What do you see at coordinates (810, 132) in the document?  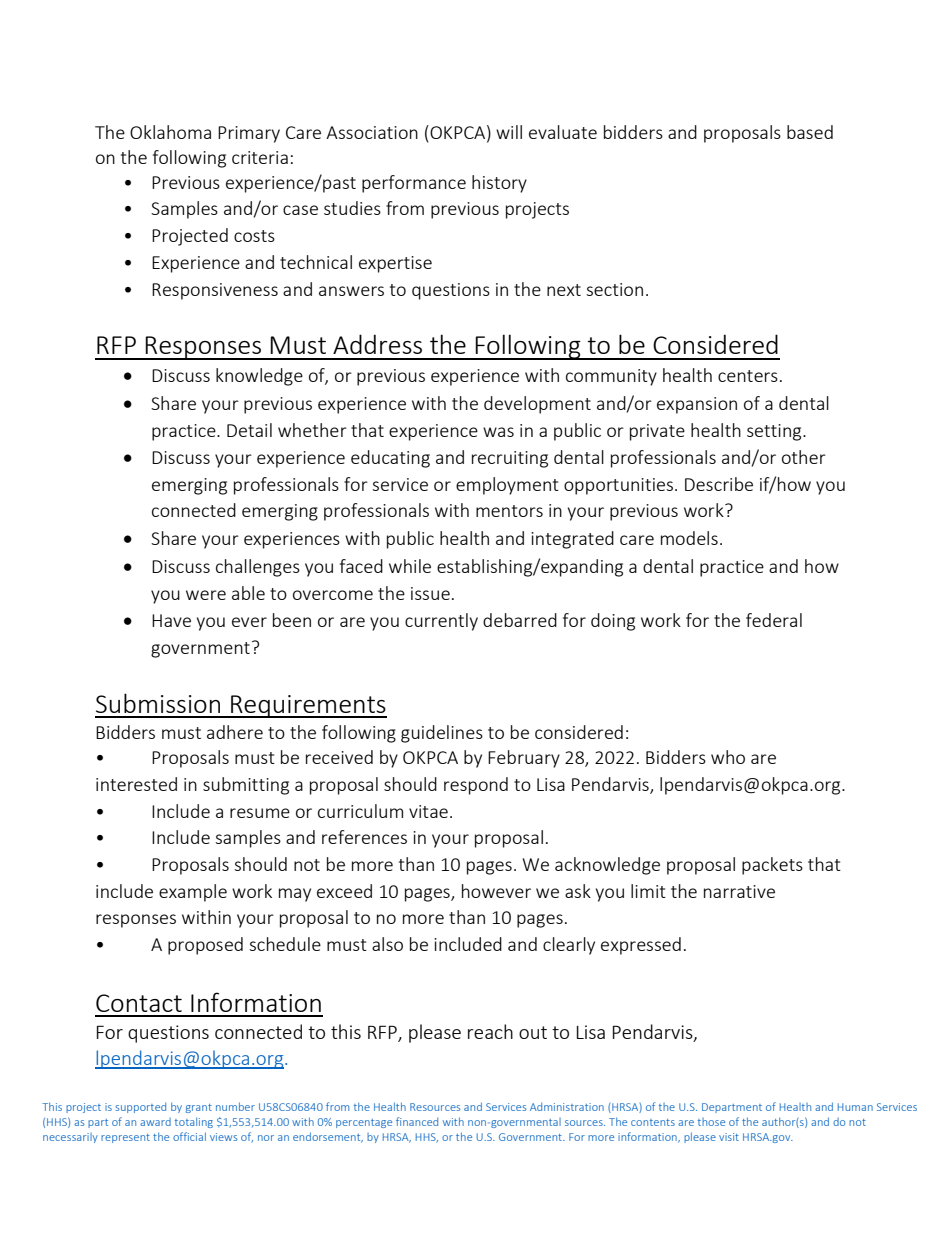 I see `based` at bounding box center [810, 132].
